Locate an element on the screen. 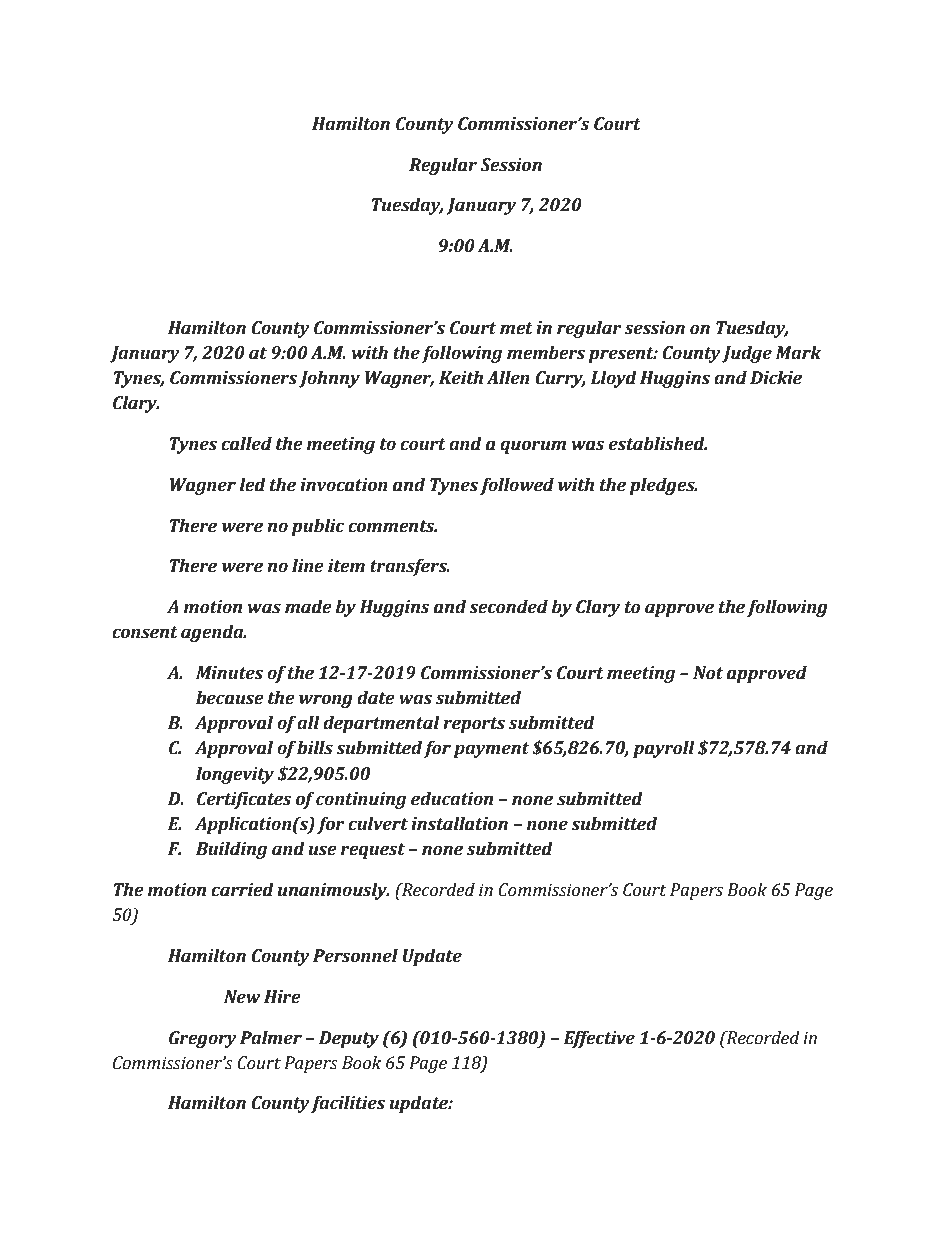  reports is located at coordinates (474, 725).
